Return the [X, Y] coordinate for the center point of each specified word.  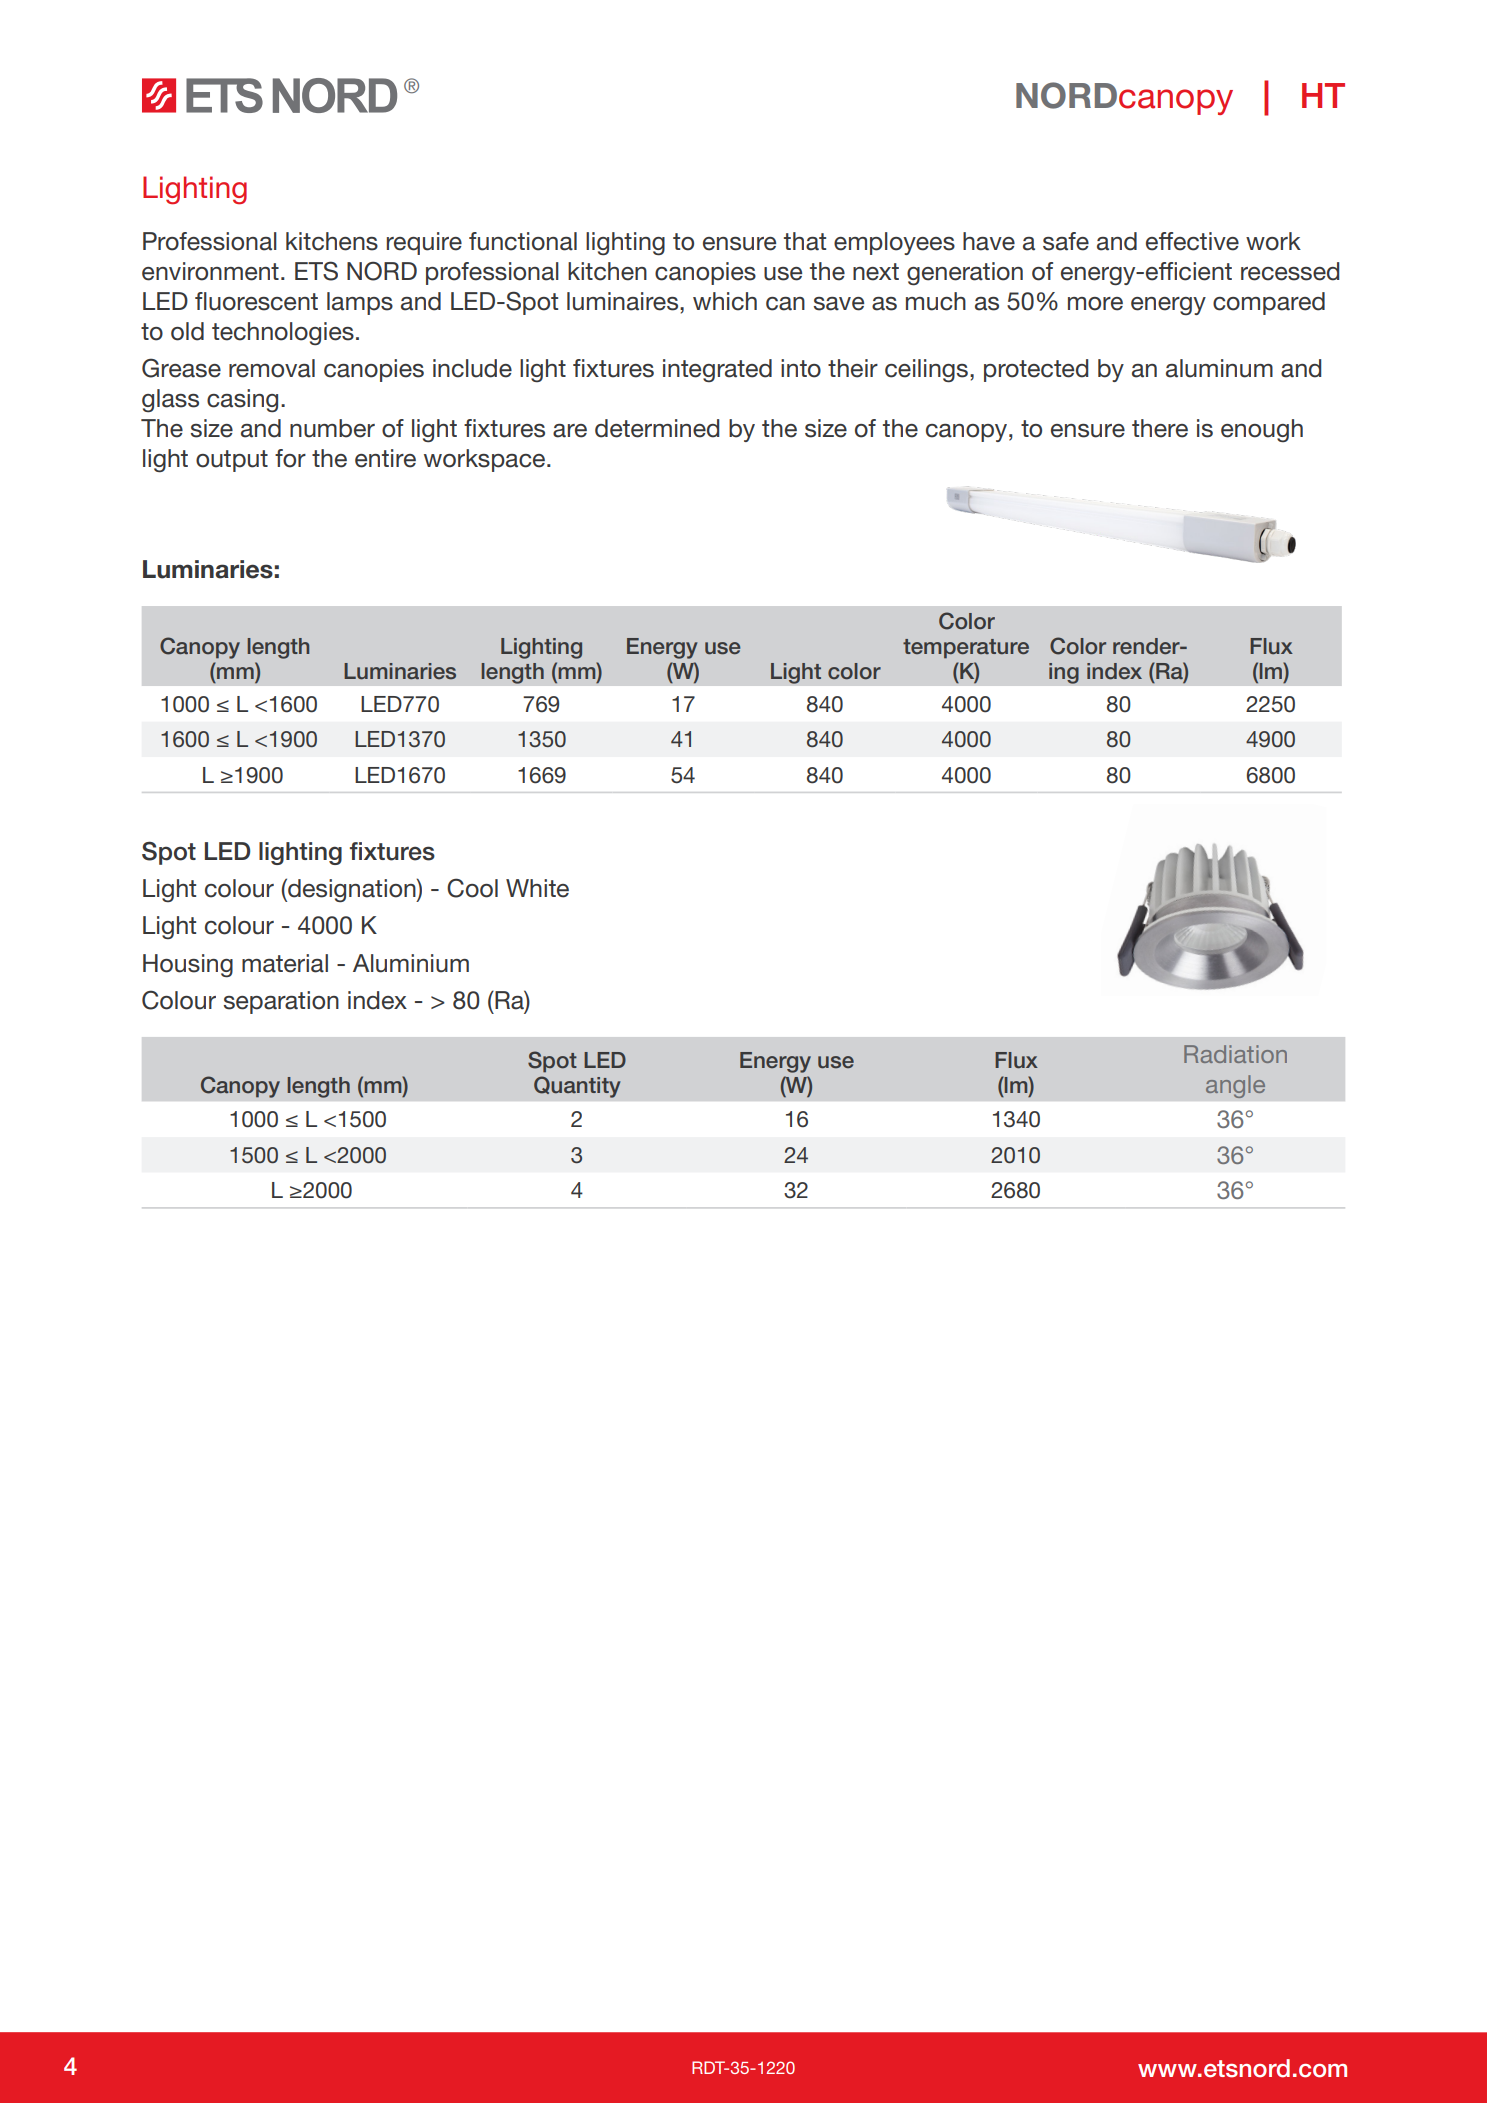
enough [1262, 430]
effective [1192, 241]
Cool [472, 888]
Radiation [1235, 1054]
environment [210, 271]
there [1160, 428]
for [290, 458]
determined [657, 428]
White [537, 888]
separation [281, 1002]
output [232, 461]
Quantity [577, 1087]
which [725, 301]
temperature [966, 649]
